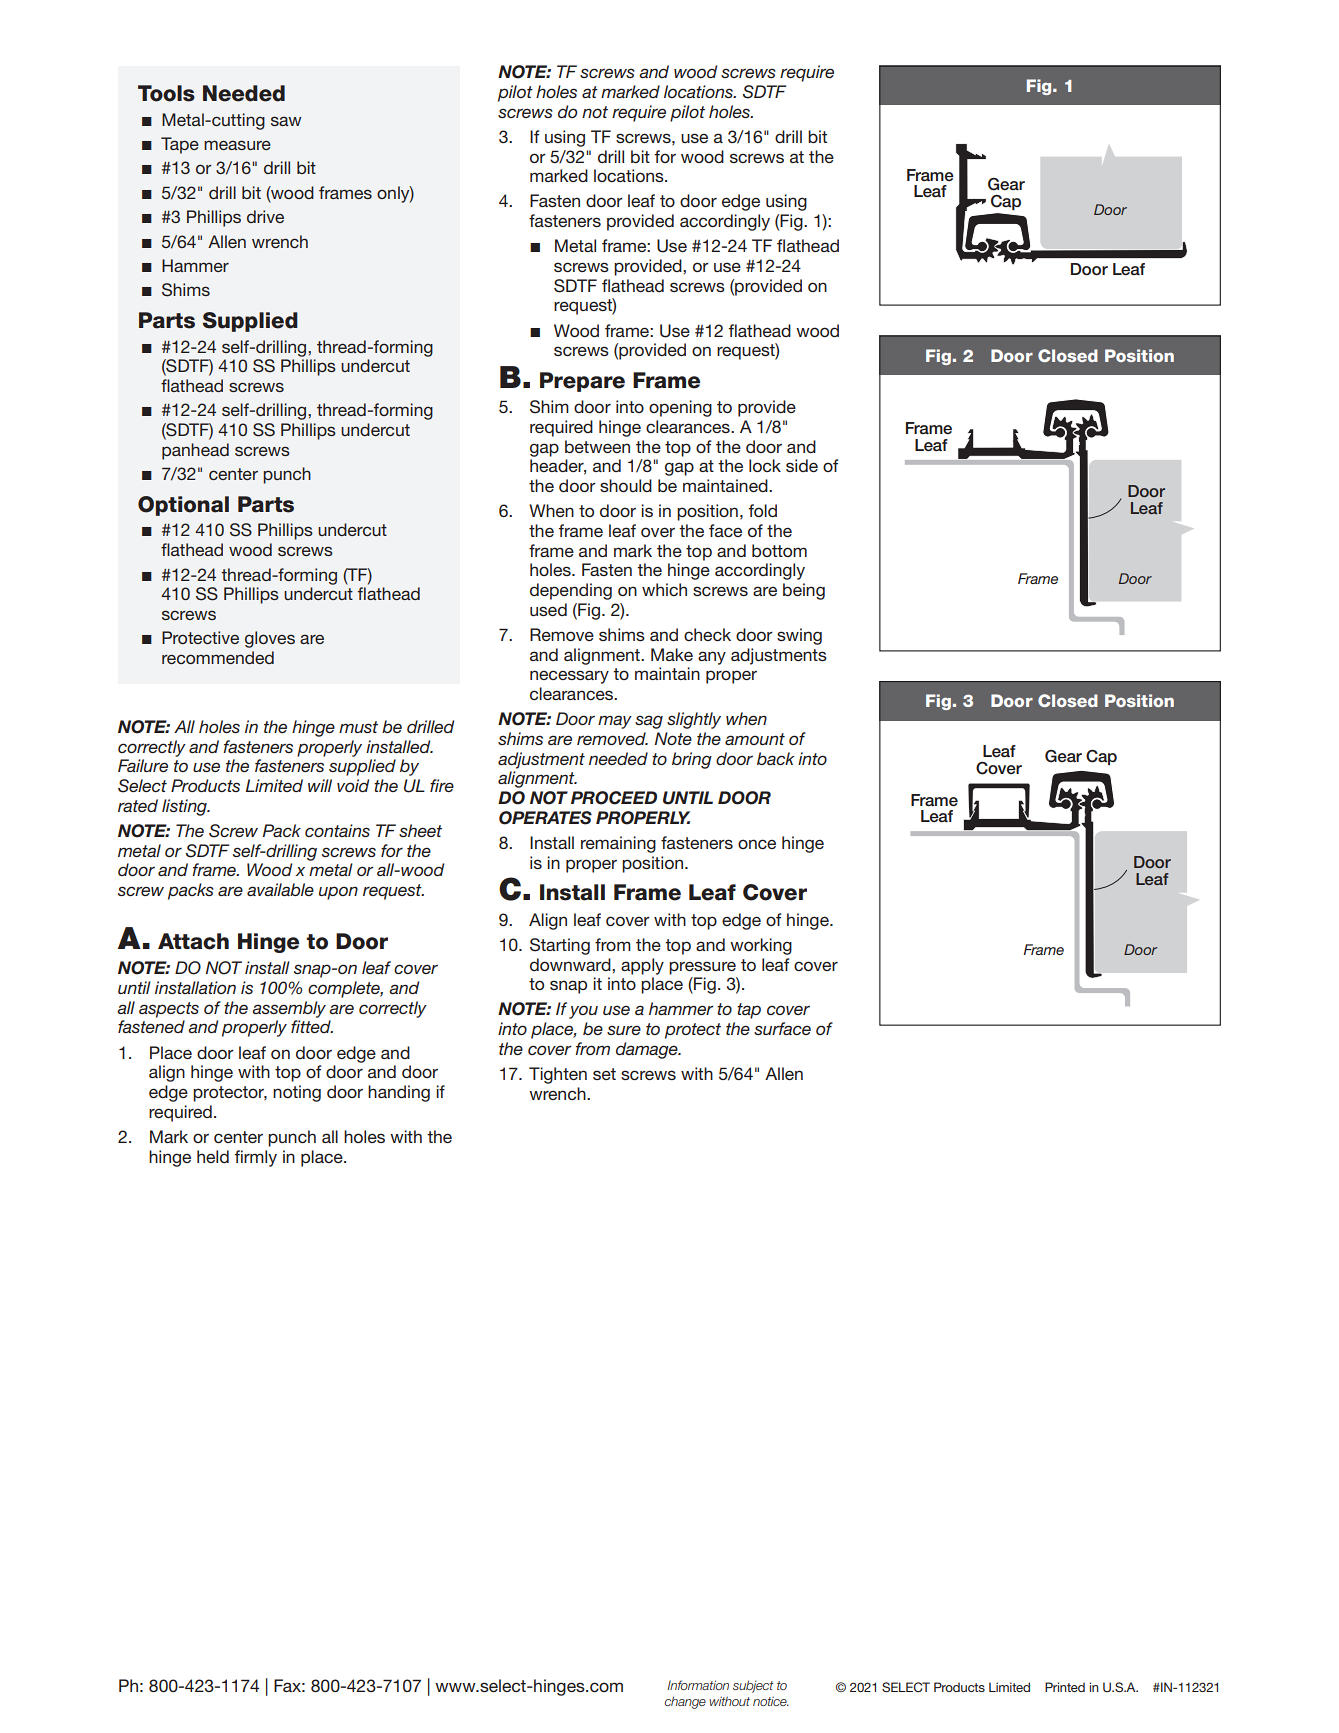  Describe the element at coordinates (286, 121) in the screenshot. I see `saw` at that location.
